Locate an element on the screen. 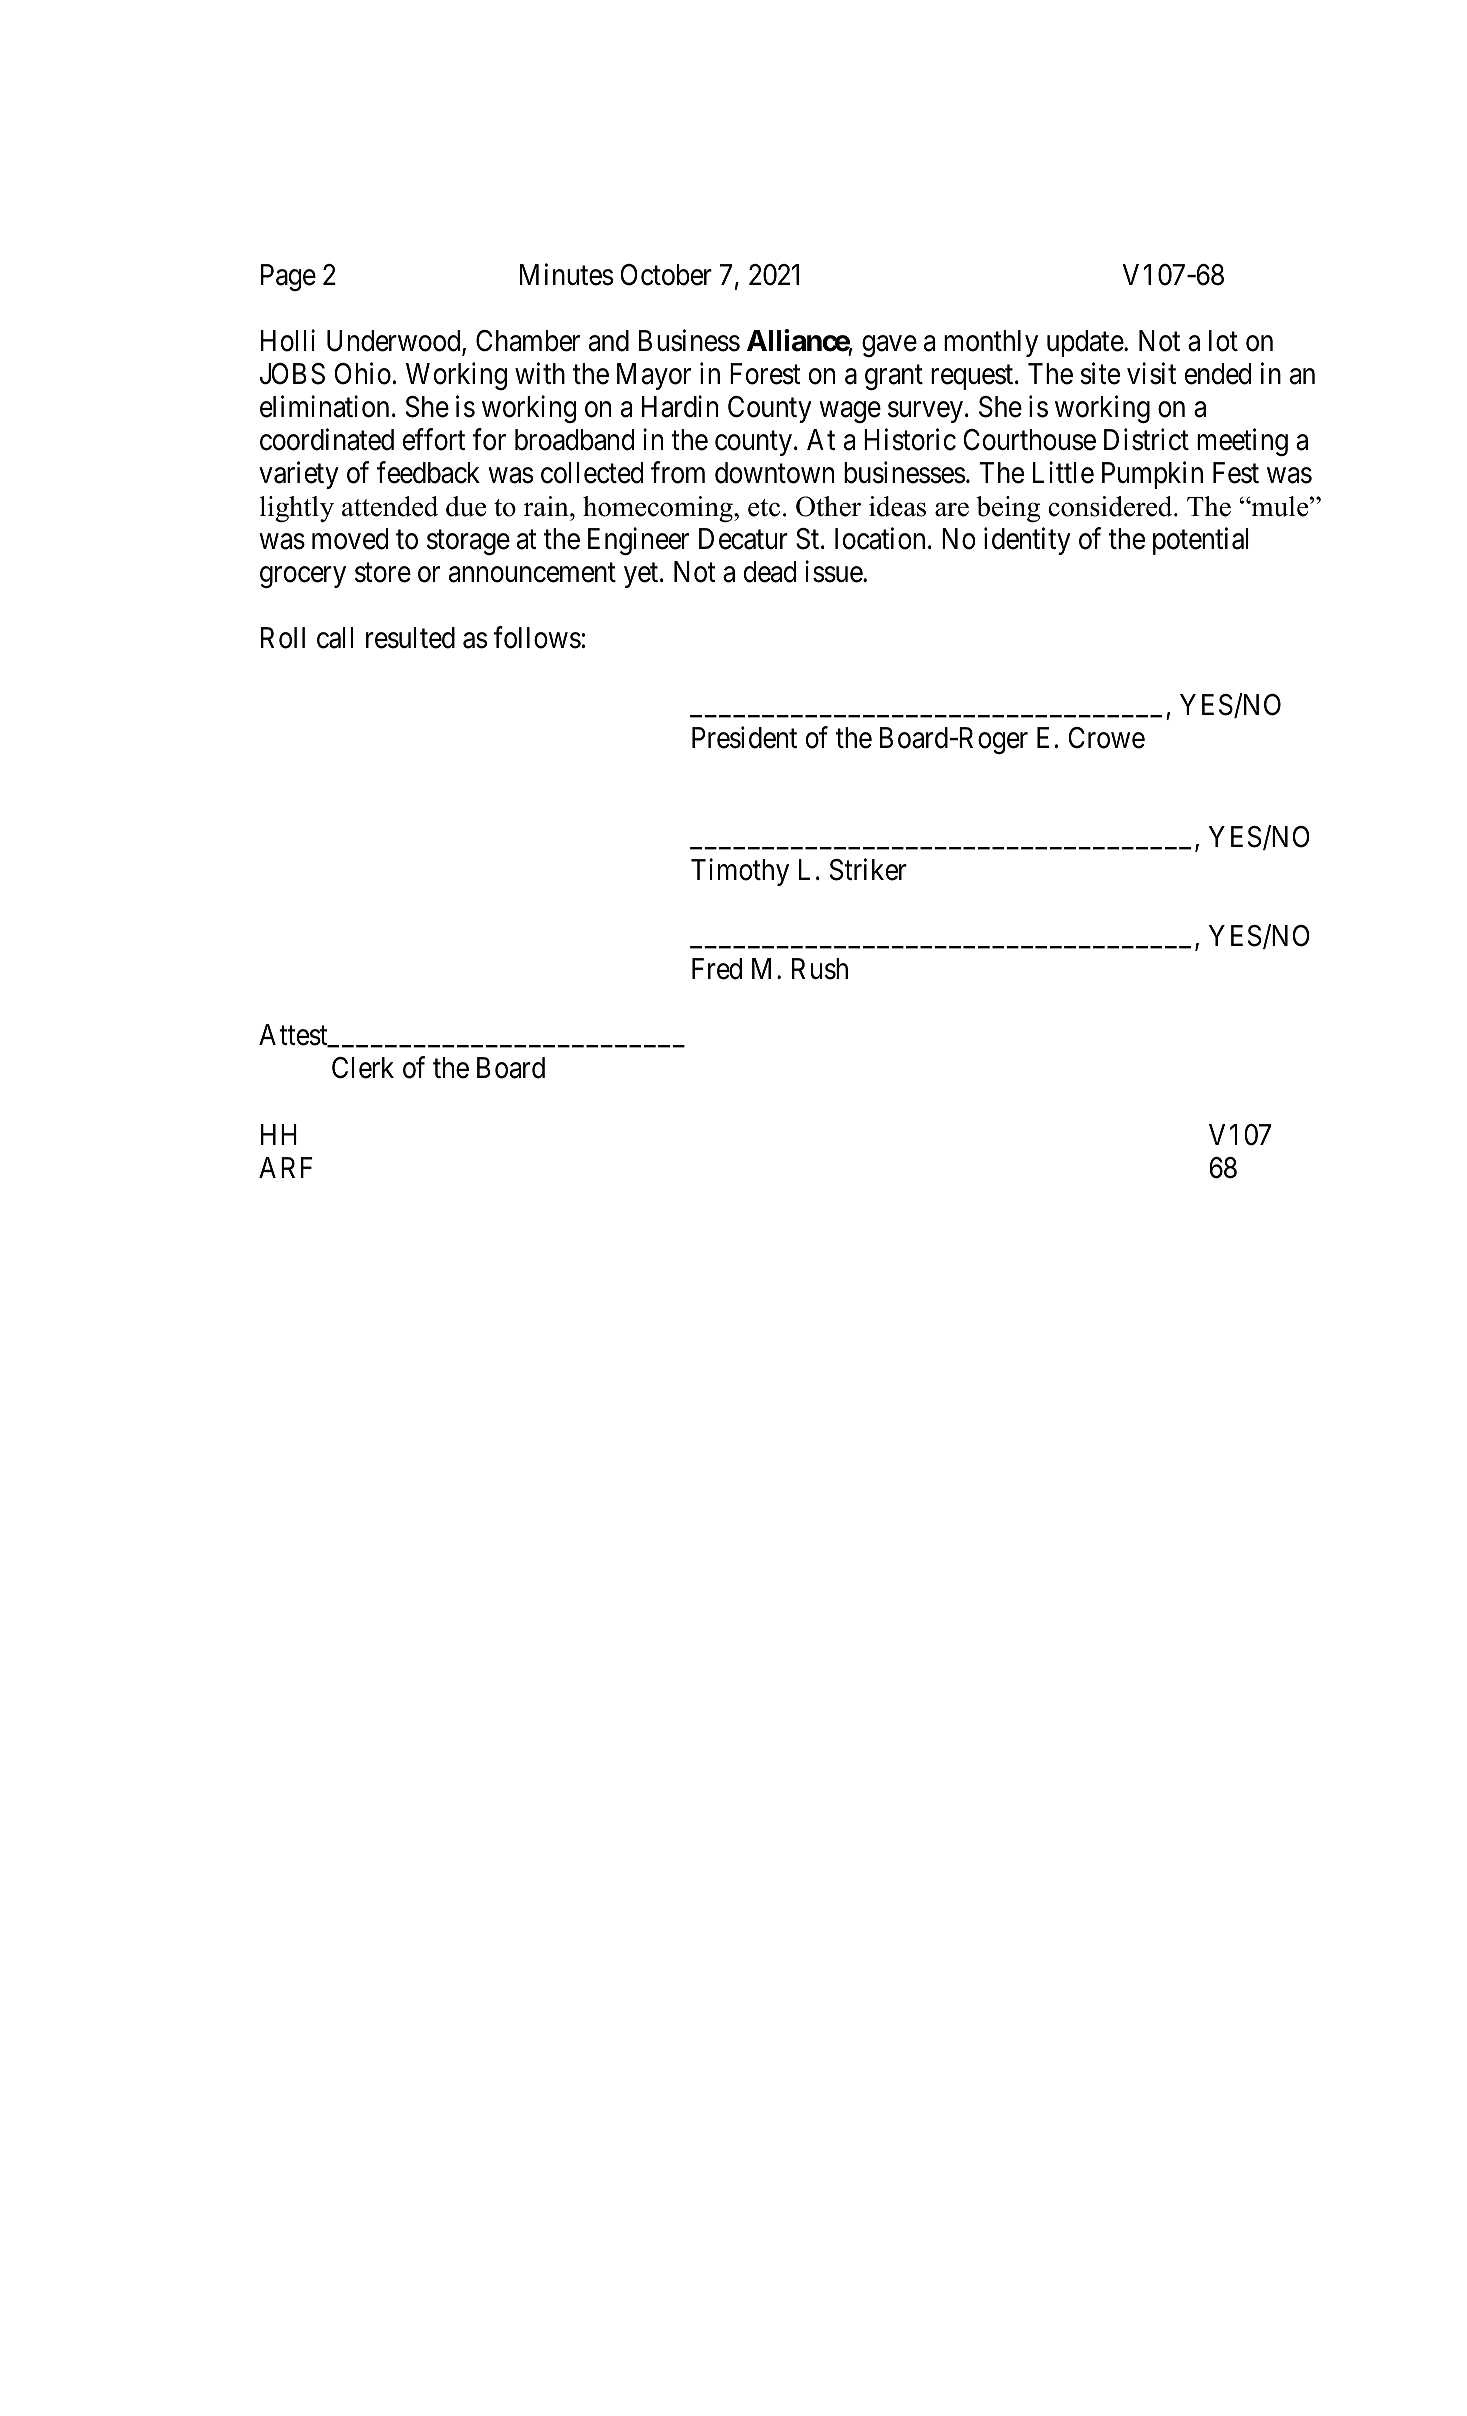 The image size is (1467, 2416). Underwood is located at coordinates (395, 342).
